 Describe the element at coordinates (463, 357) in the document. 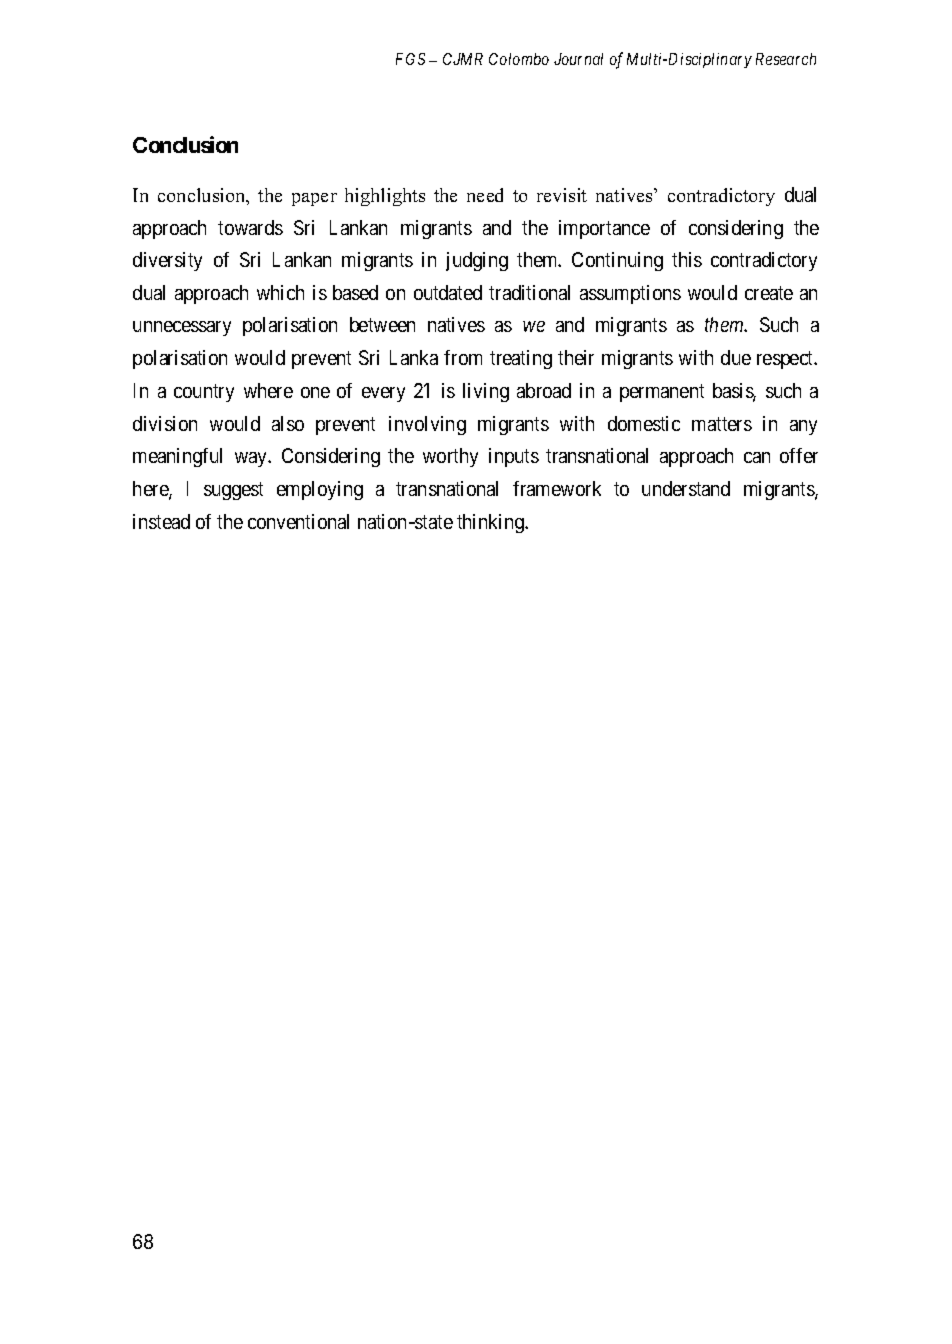

I see `from` at that location.
